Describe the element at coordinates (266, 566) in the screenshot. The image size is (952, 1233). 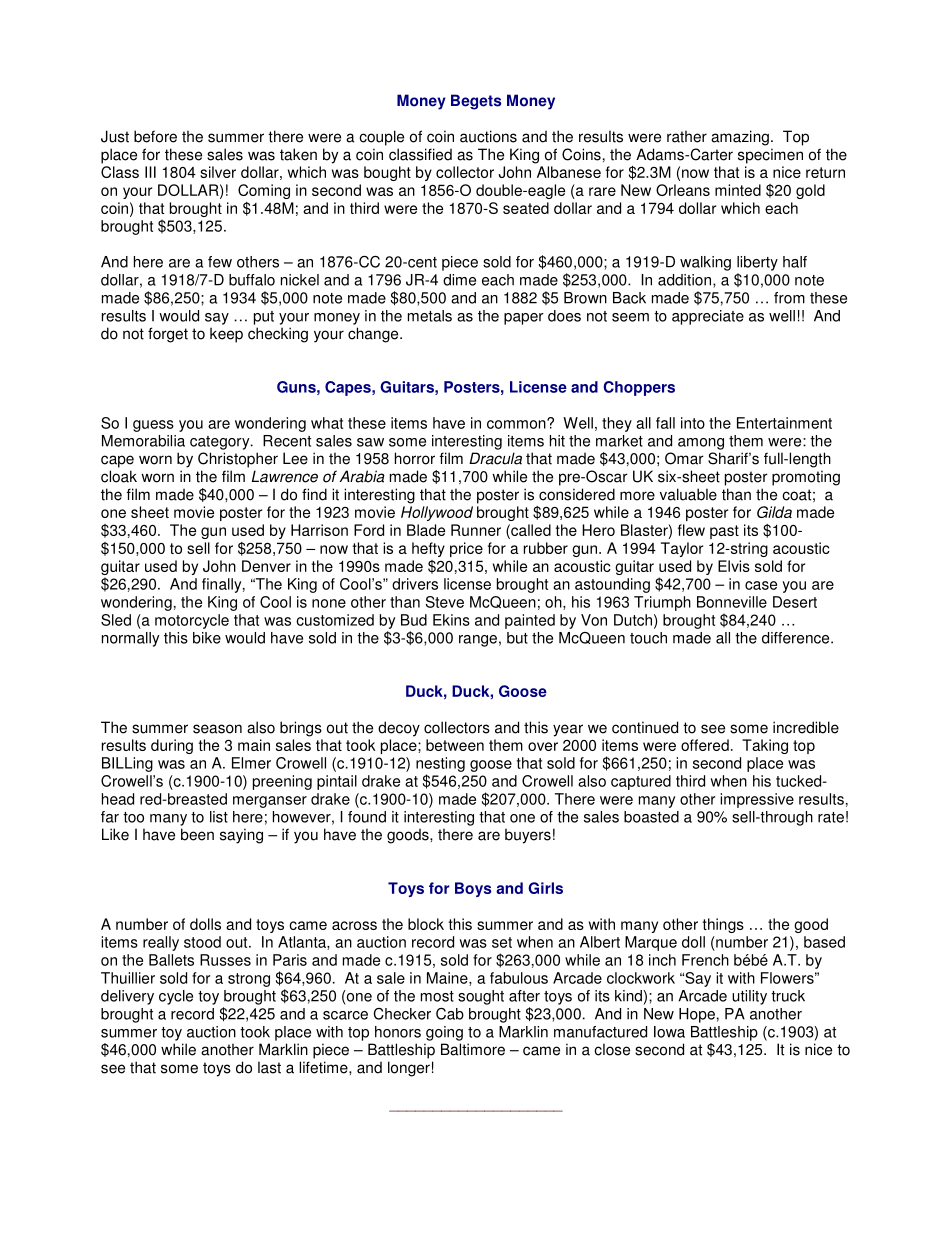
I see `Denver` at that location.
